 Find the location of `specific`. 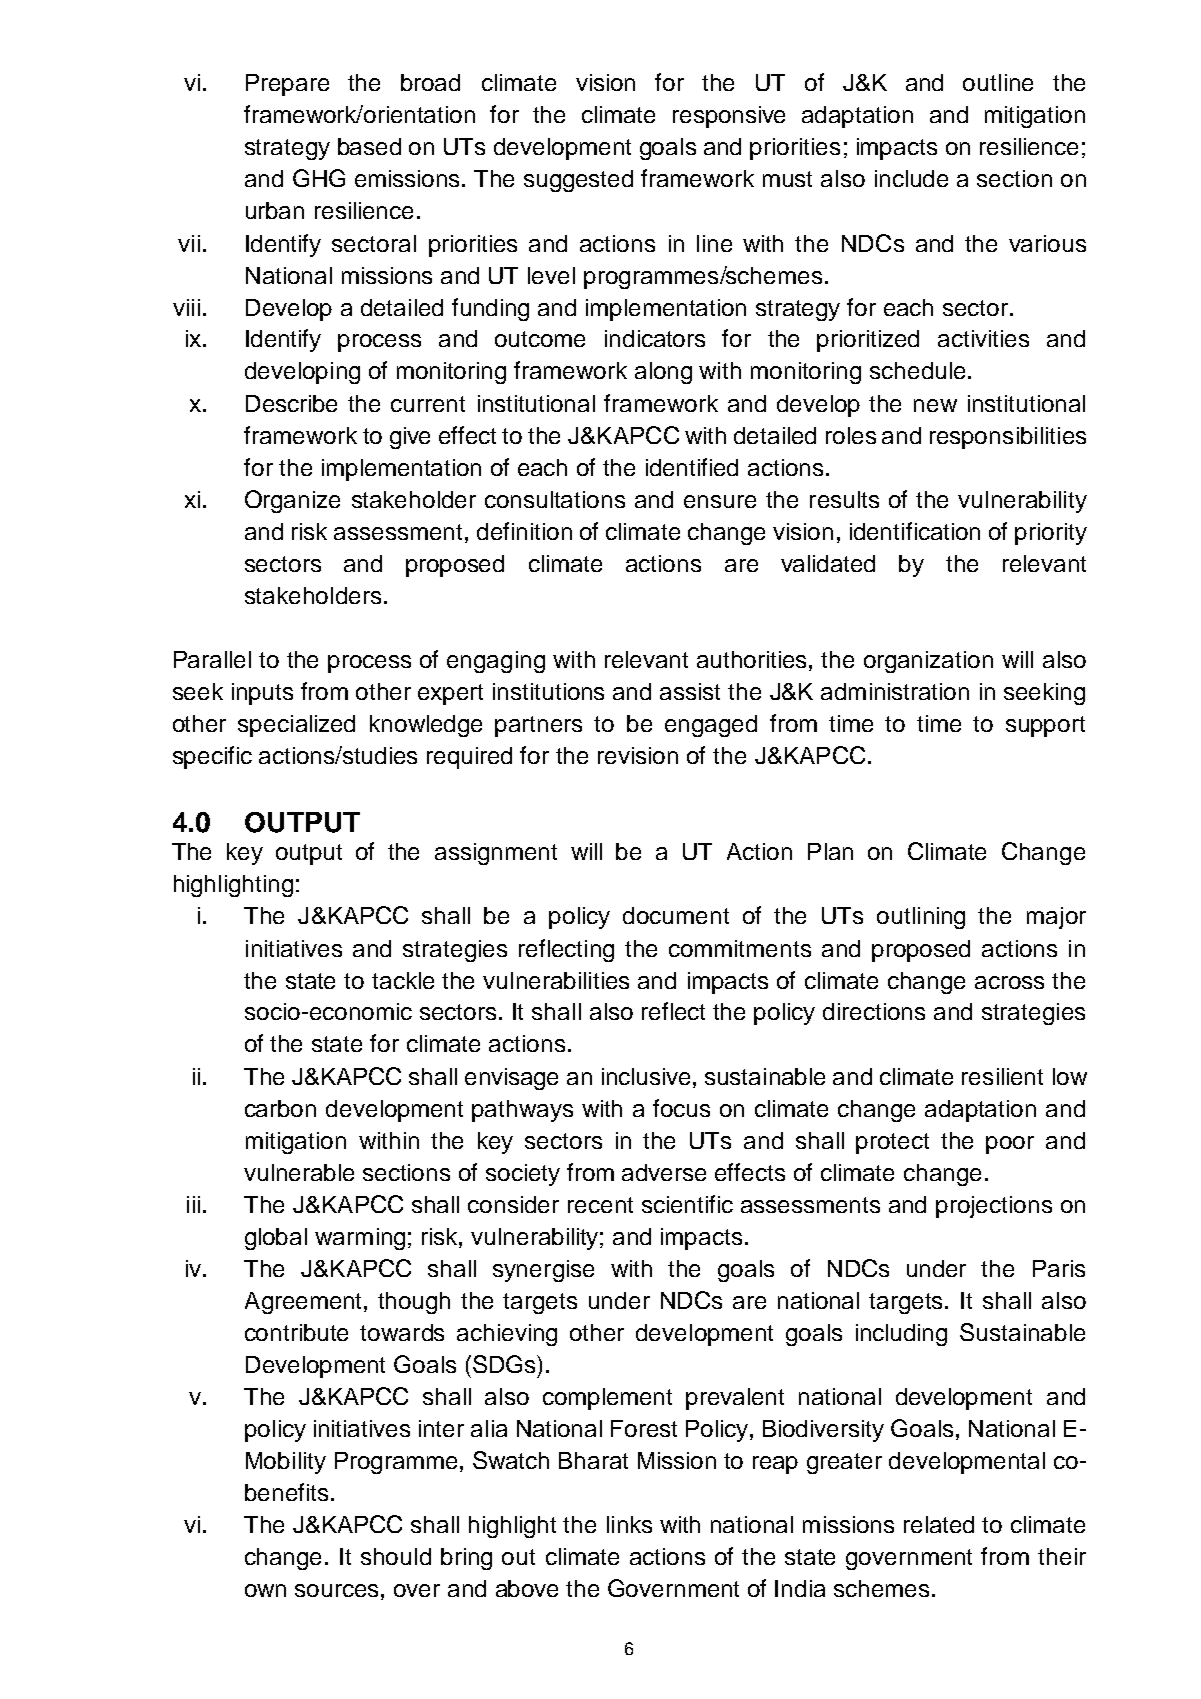

specific is located at coordinates (212, 757).
